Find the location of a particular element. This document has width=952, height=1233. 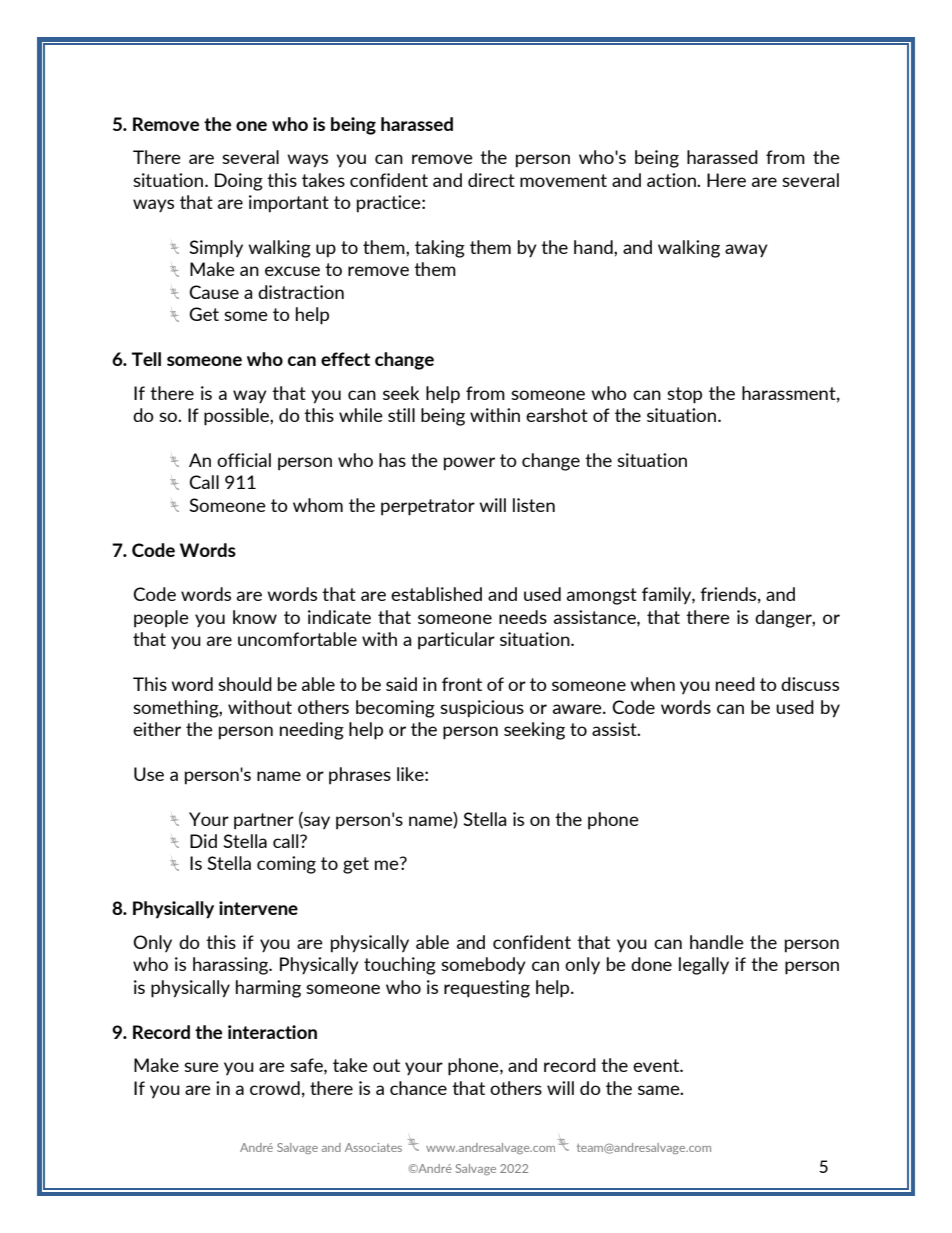

away is located at coordinates (746, 251).
